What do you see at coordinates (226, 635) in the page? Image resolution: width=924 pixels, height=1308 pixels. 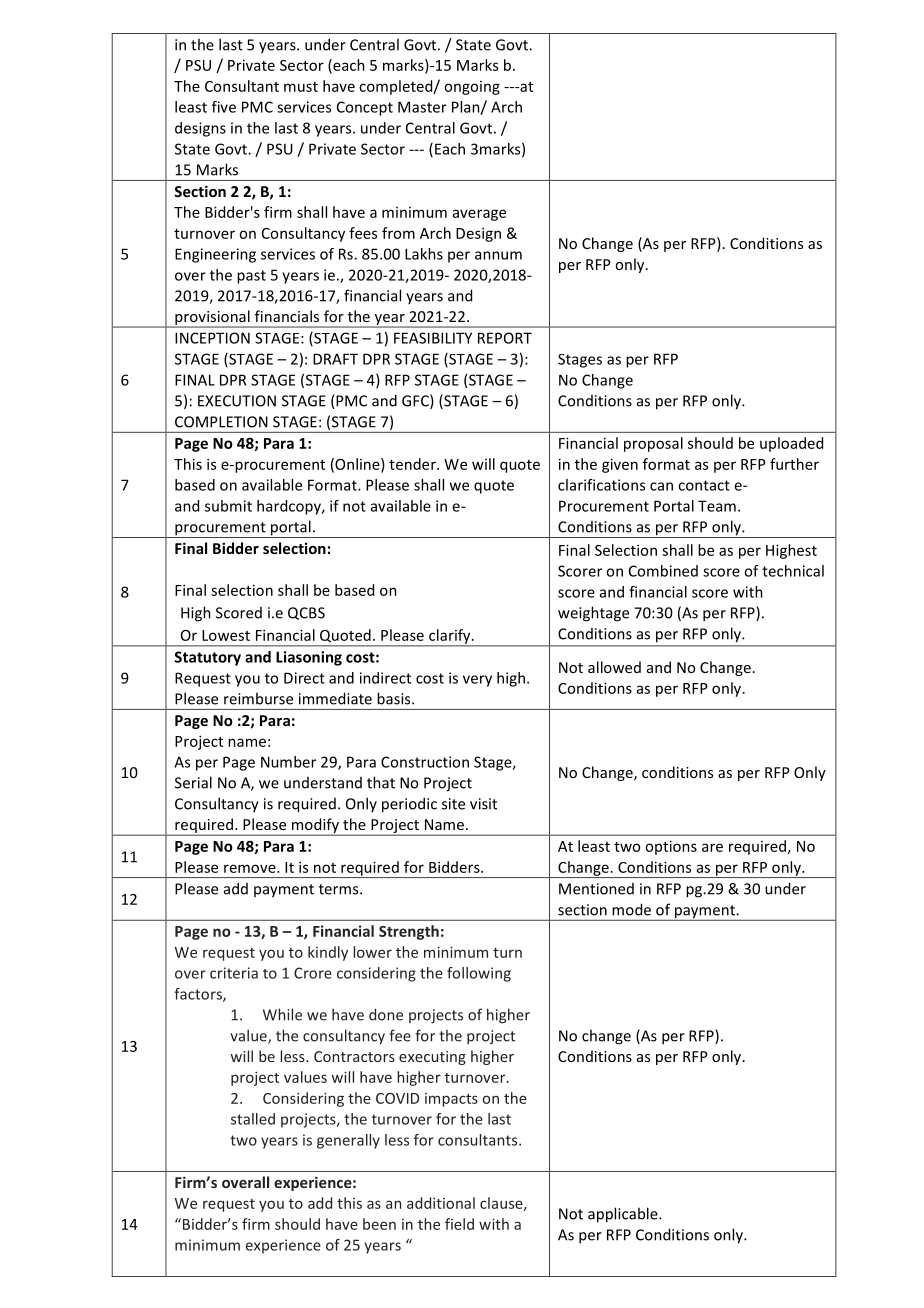 I see `Lowest` at bounding box center [226, 635].
